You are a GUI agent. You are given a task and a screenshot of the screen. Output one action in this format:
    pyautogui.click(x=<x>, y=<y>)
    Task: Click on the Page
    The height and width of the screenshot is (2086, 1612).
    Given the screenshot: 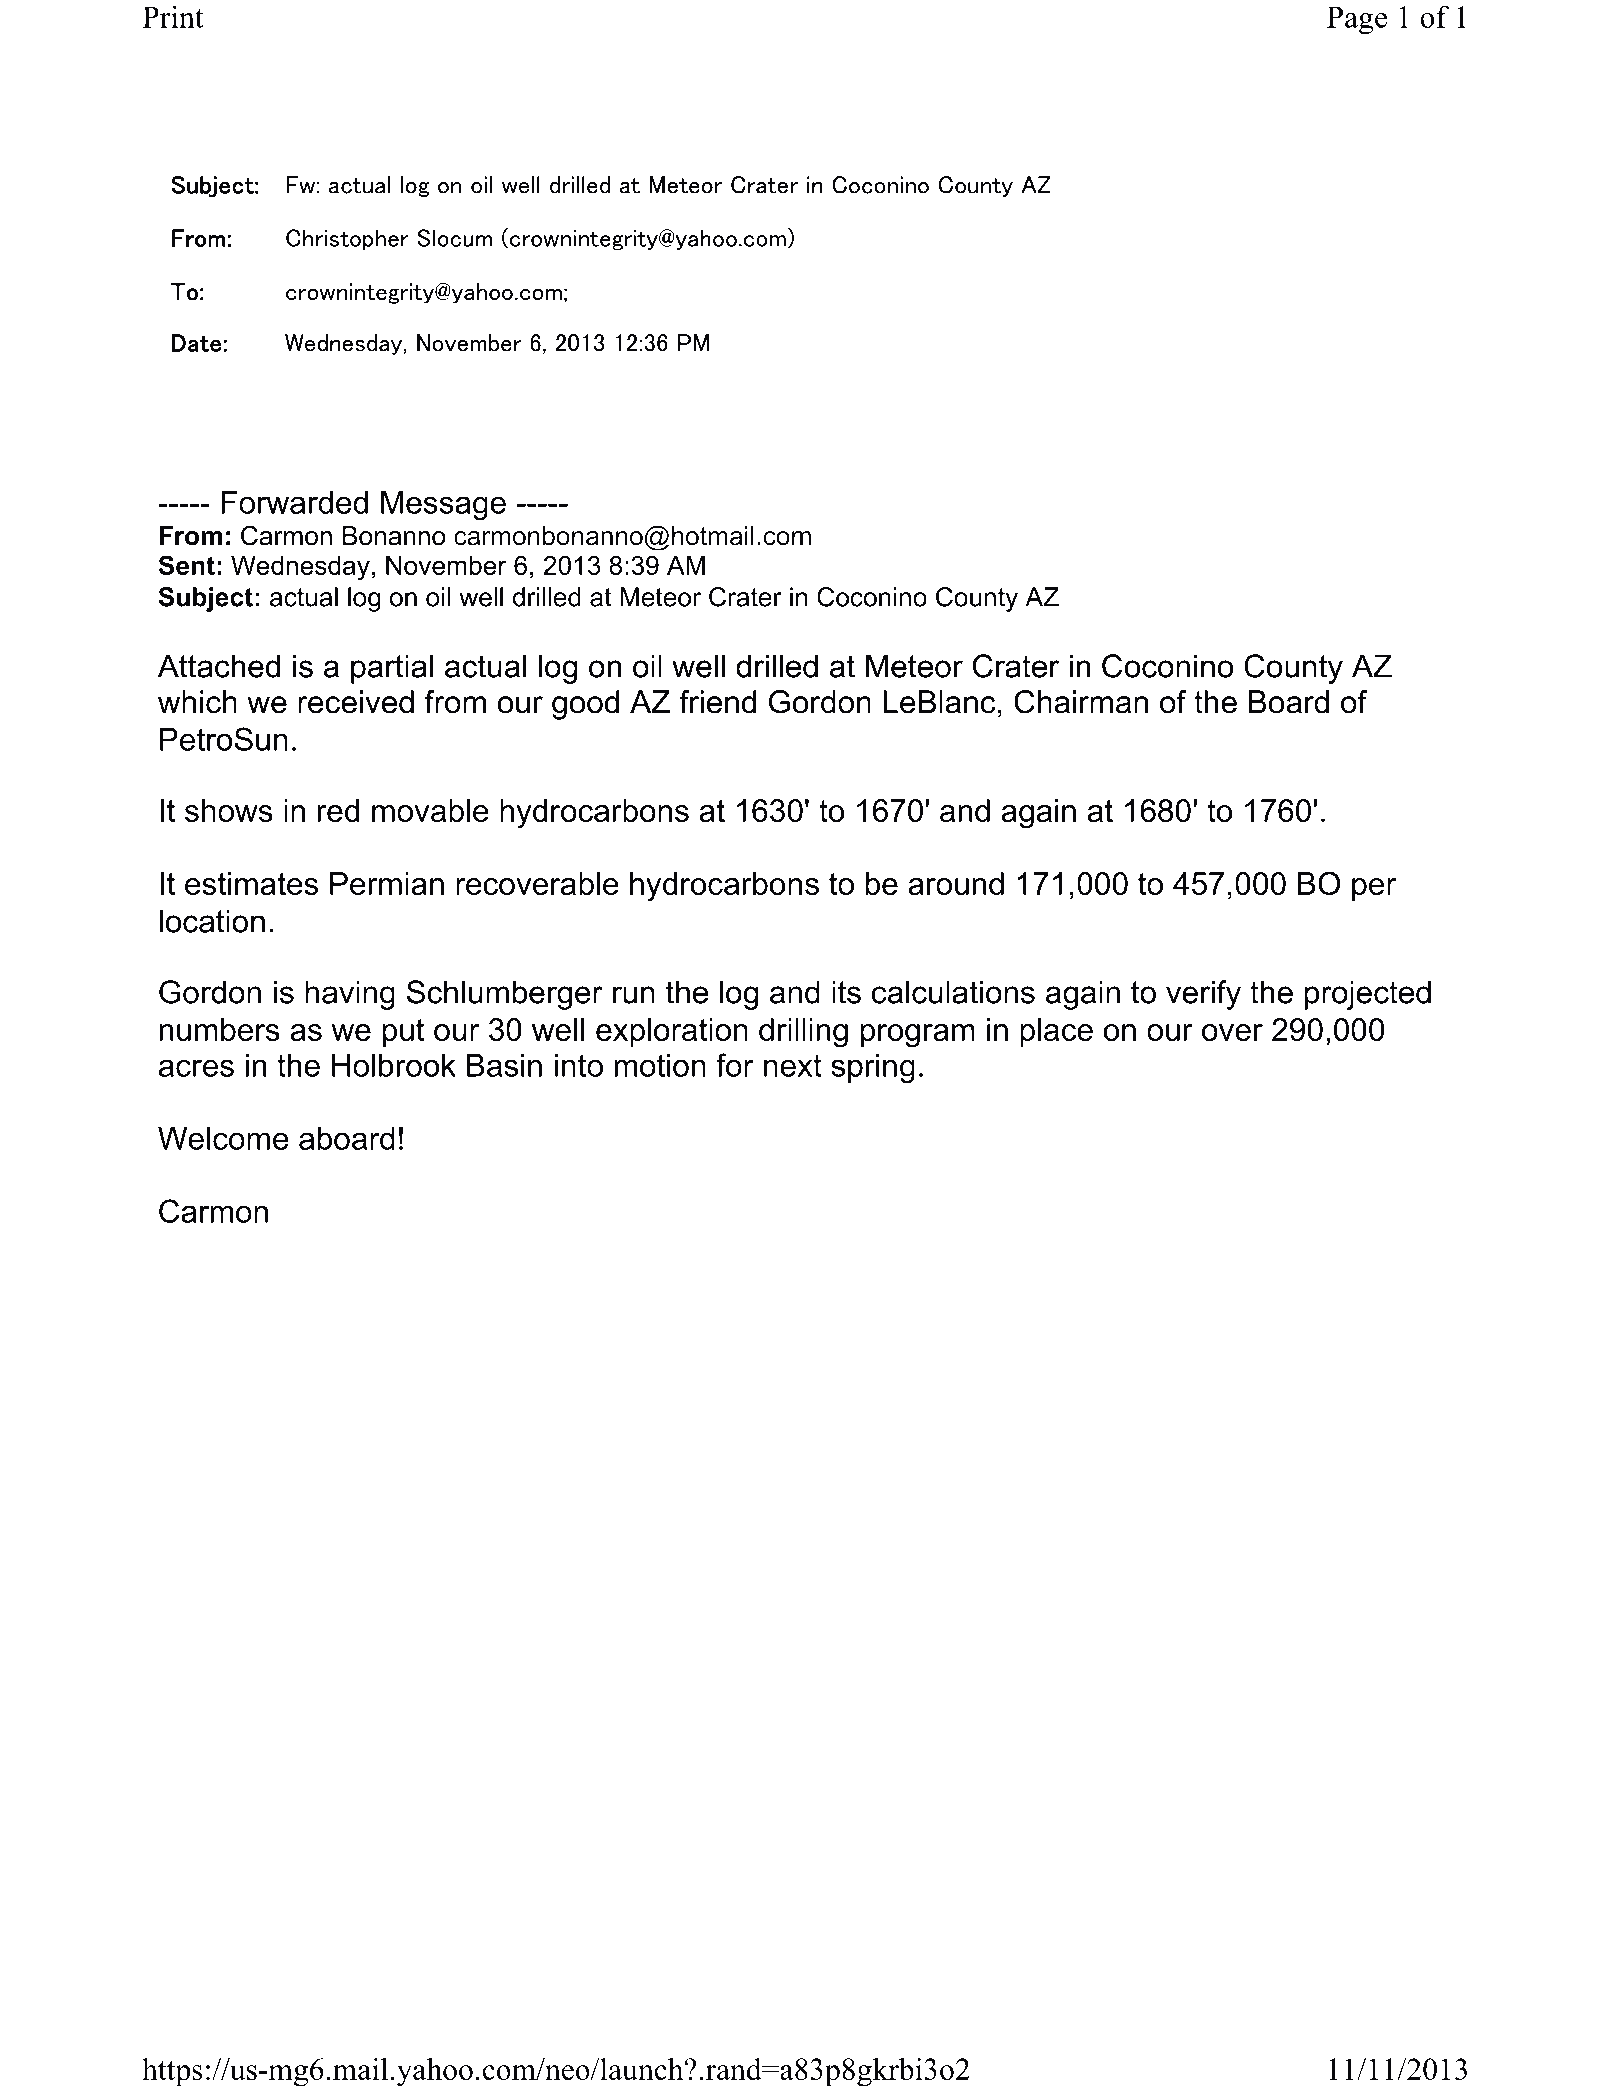 What is the action you would take?
    pyautogui.click(x=1357, y=20)
